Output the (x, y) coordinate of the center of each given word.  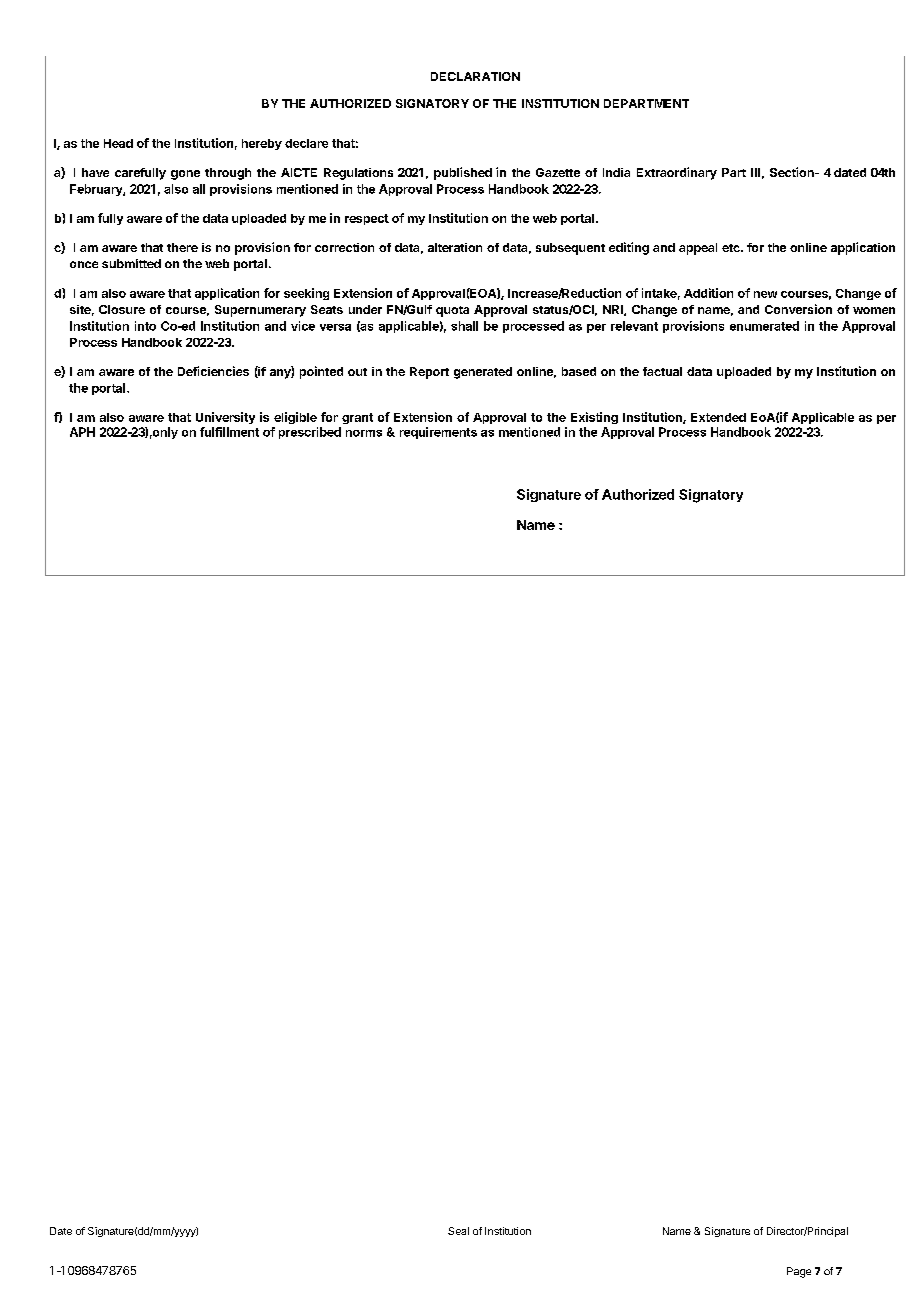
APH (82, 432)
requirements (438, 433)
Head (118, 143)
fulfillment (229, 432)
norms (364, 433)
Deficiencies (213, 371)
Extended (718, 417)
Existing (594, 418)
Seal (458, 1231)
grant (357, 418)
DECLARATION (475, 76)
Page (799, 1272)
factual (662, 371)
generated (483, 373)
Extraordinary (677, 173)
